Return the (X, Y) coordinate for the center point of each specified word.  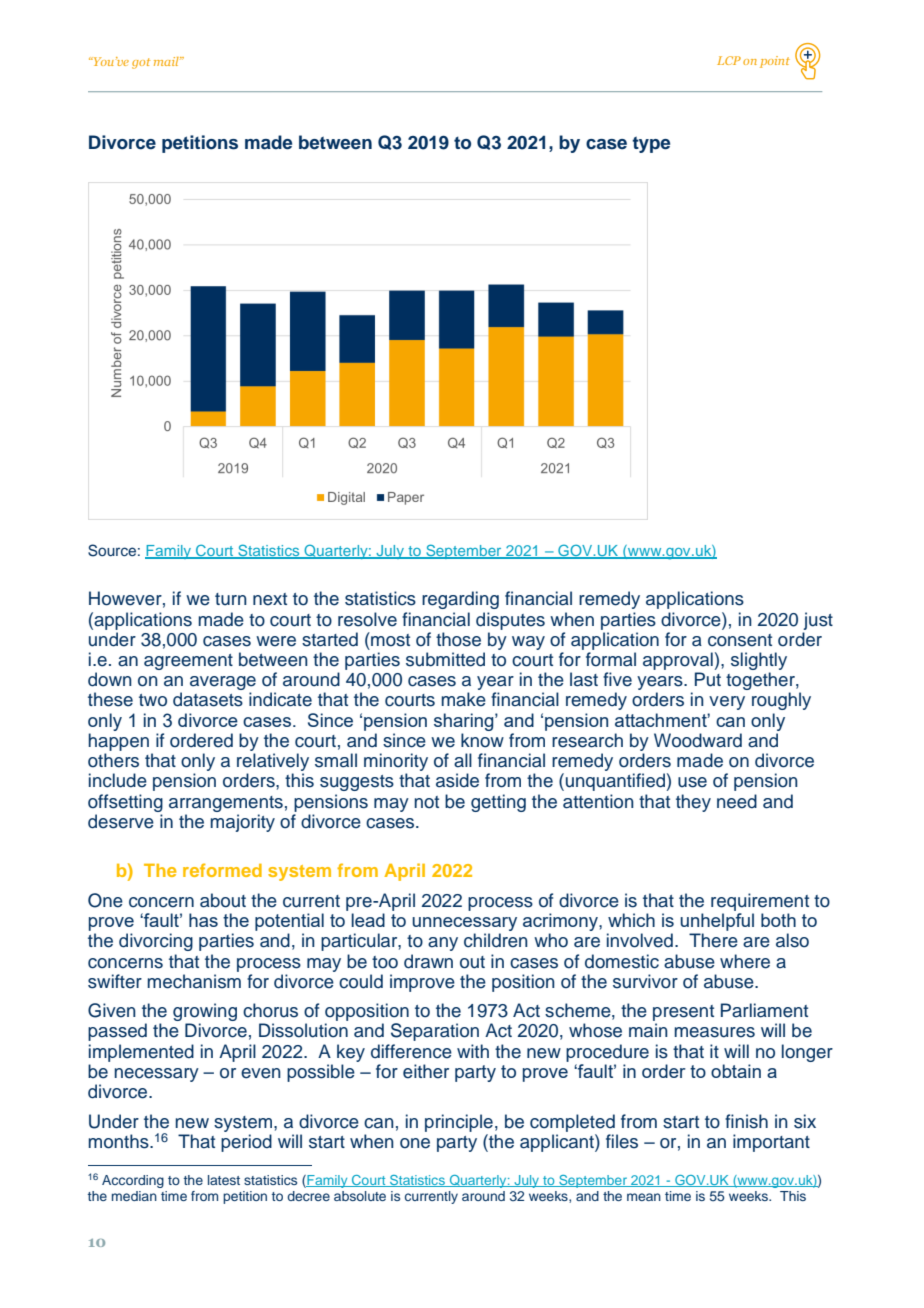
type (651, 144)
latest (224, 1180)
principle (459, 1123)
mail (167, 61)
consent (740, 640)
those (458, 639)
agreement (188, 662)
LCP (729, 60)
